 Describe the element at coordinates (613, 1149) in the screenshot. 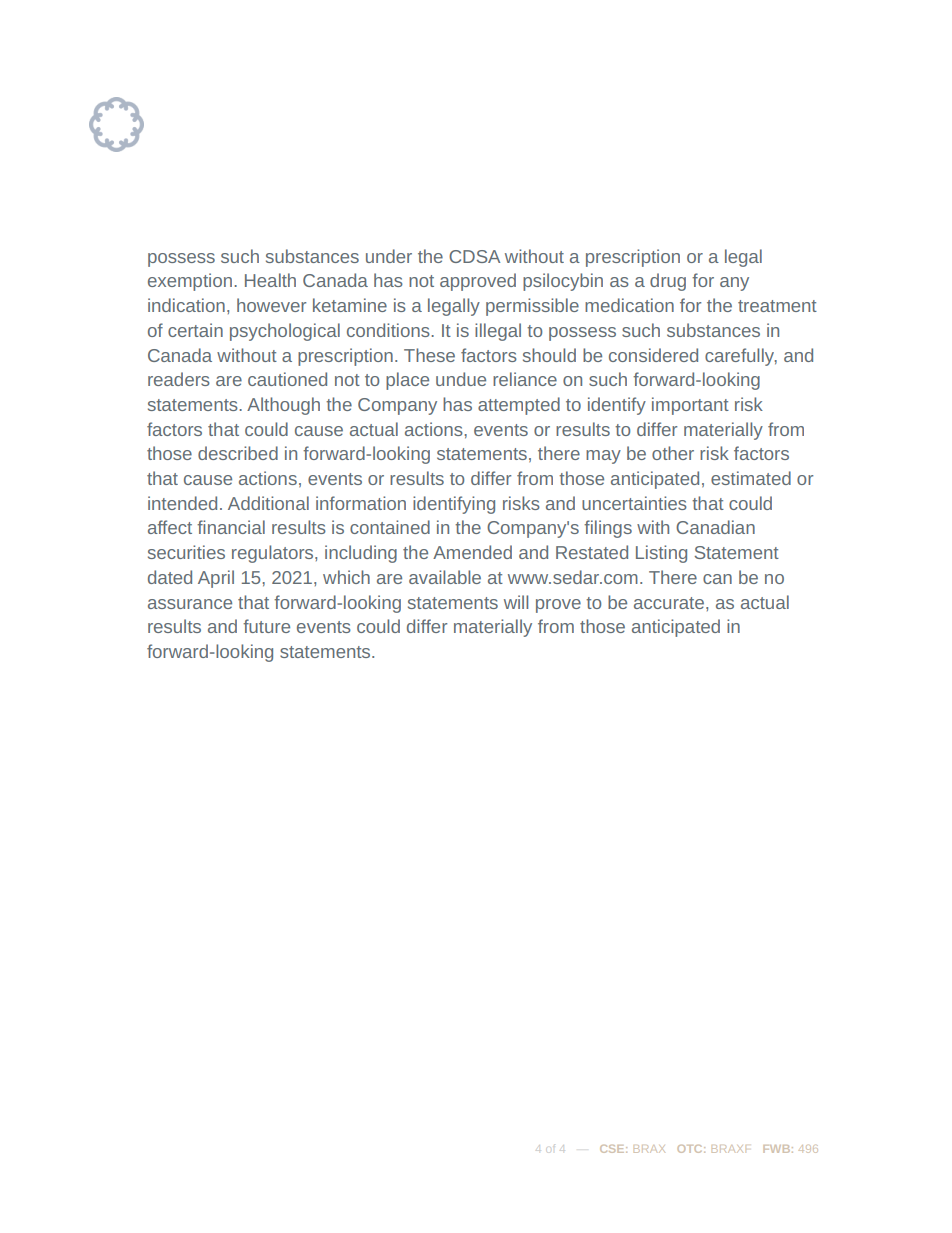

I see `CSE` at that location.
